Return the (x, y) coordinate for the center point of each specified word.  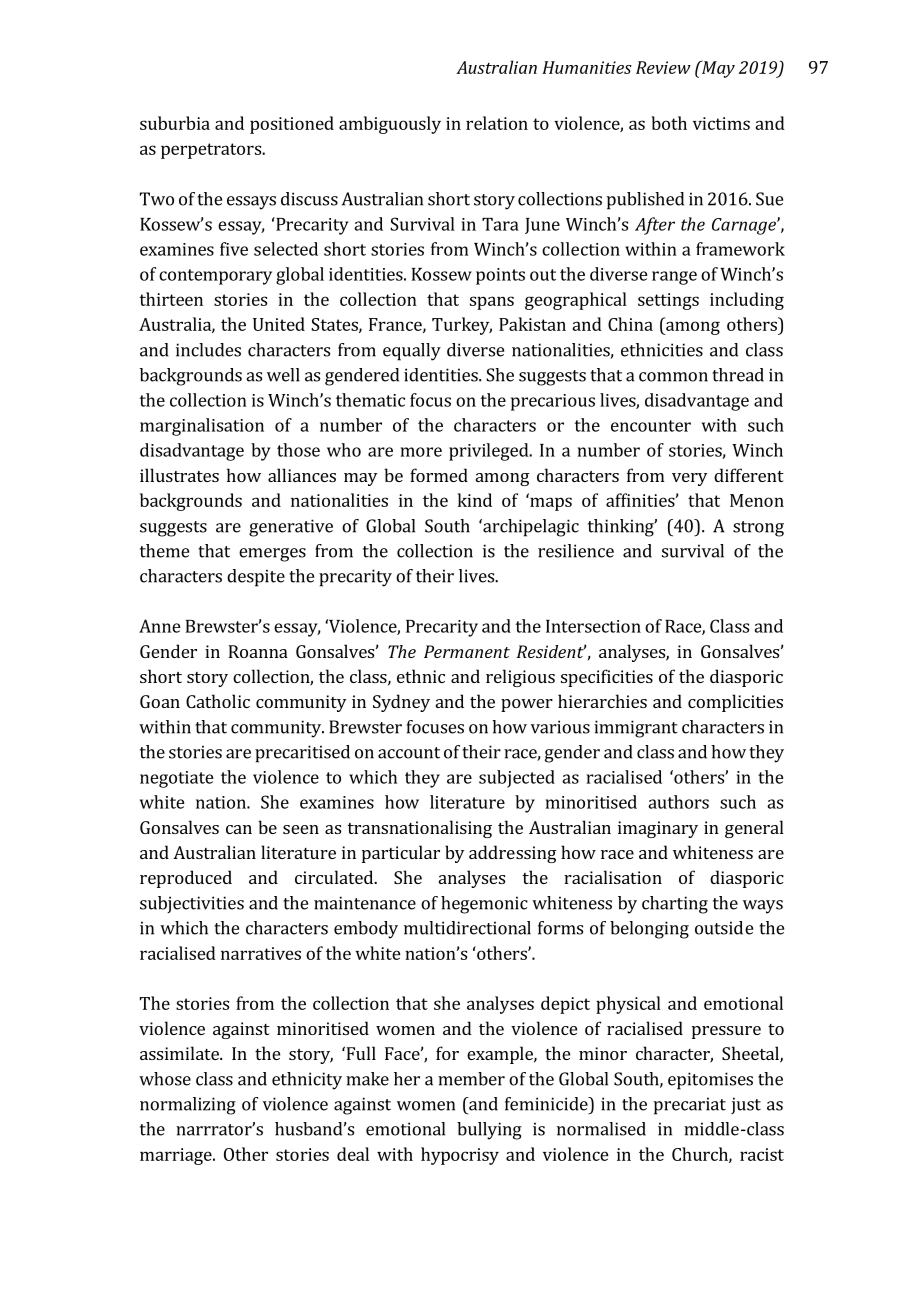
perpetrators (212, 151)
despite (256, 578)
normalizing (188, 1106)
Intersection (593, 626)
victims (721, 123)
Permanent (467, 651)
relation (497, 123)
